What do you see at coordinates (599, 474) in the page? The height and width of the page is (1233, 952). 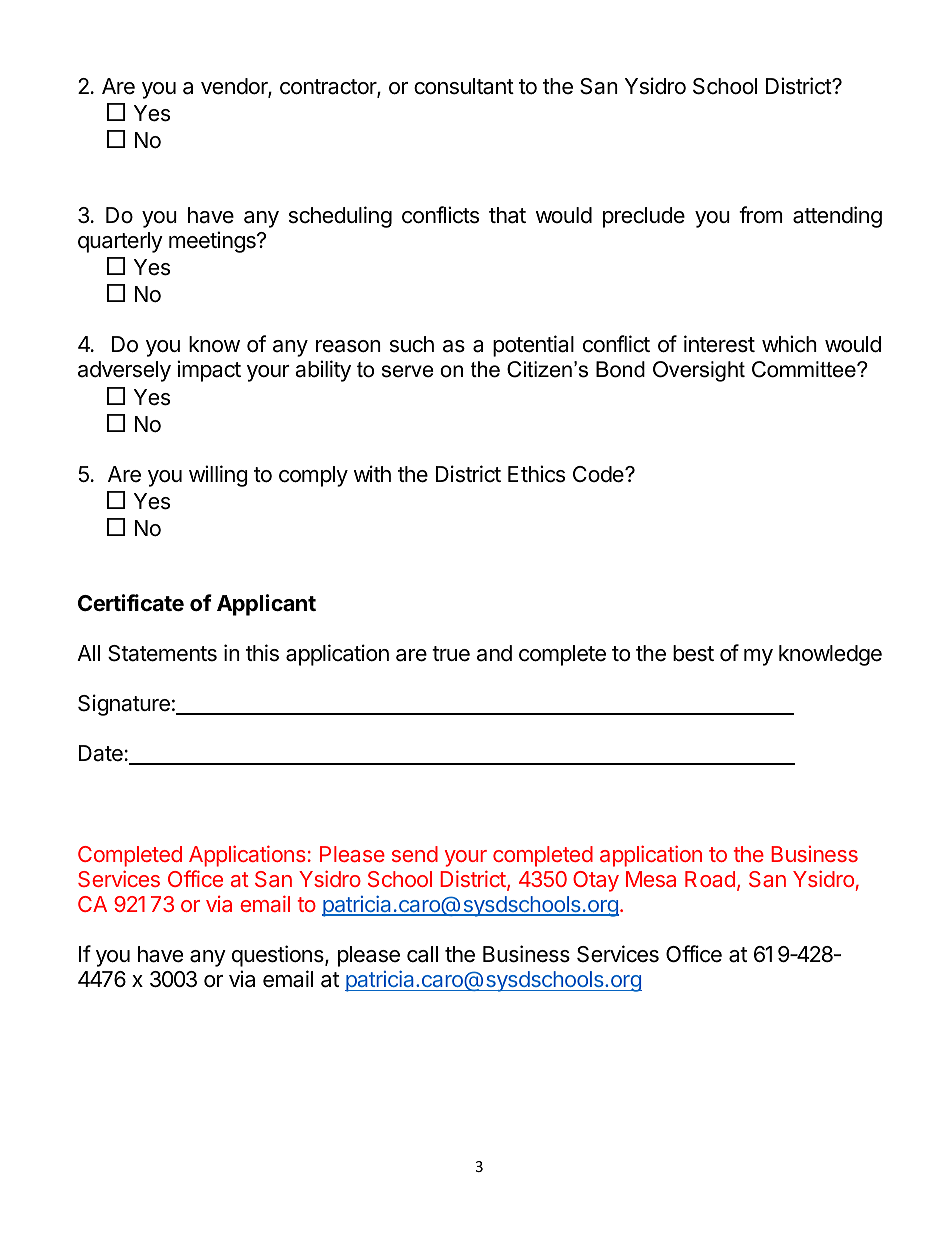 I see `Code` at bounding box center [599, 474].
